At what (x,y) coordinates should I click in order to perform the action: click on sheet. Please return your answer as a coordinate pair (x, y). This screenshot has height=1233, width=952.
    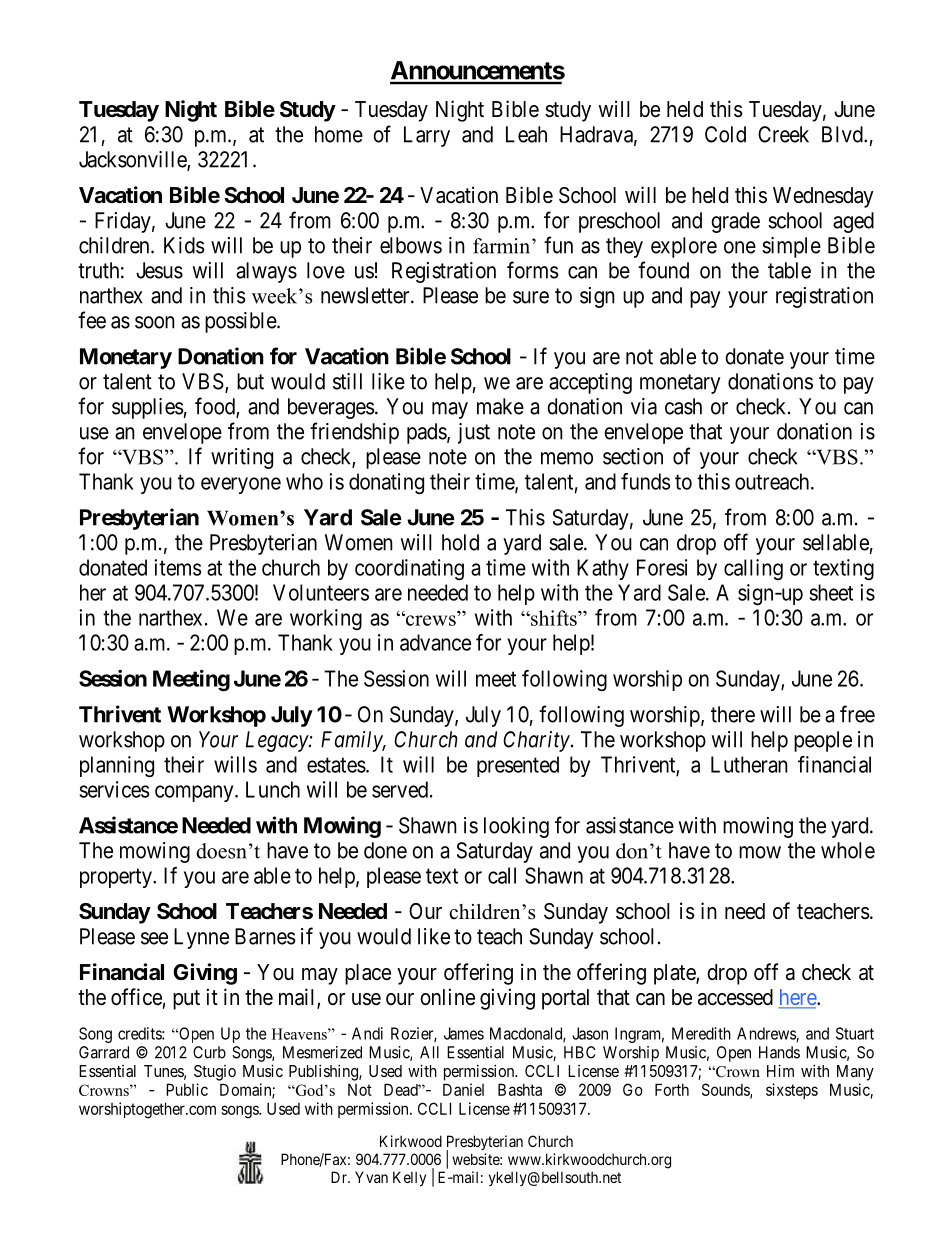
    Looking at the image, I should click on (831, 592).
